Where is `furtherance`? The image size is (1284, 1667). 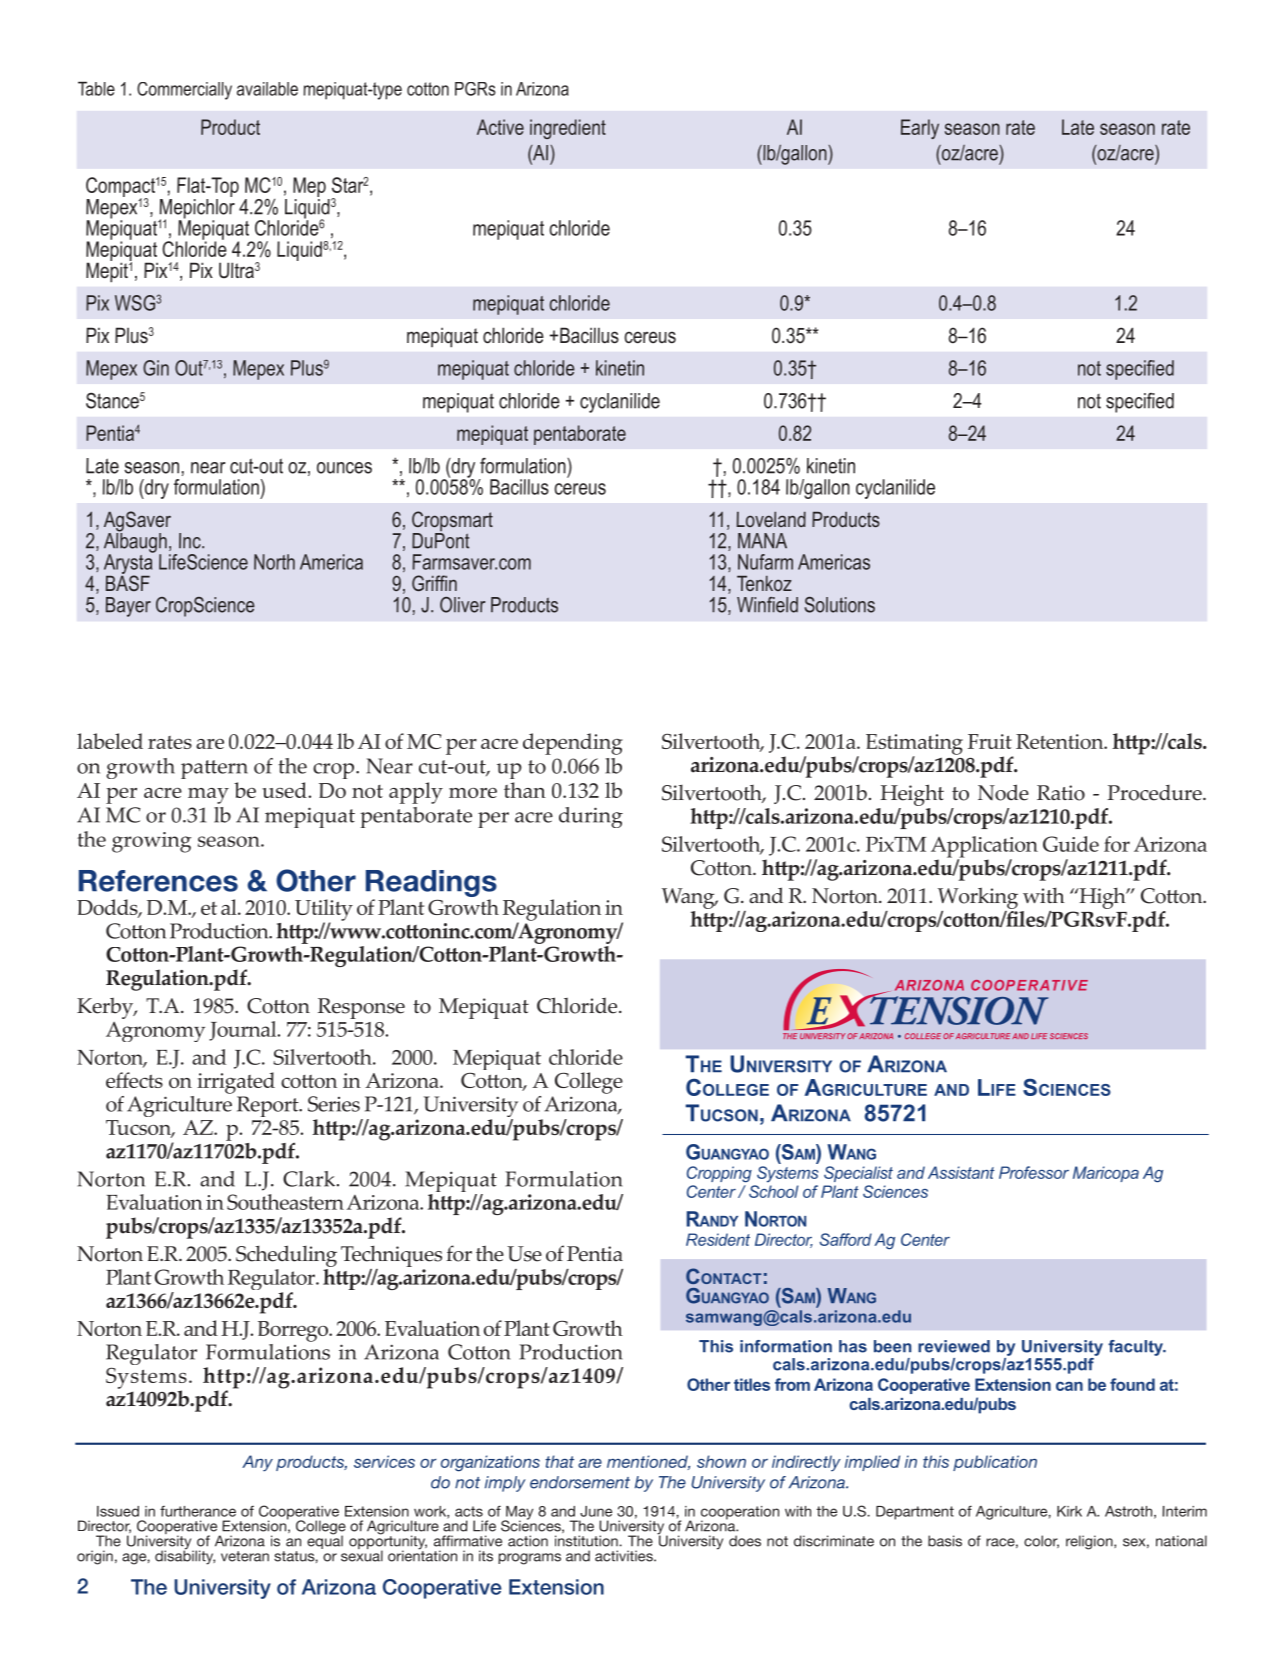
furtherance is located at coordinates (198, 1511).
